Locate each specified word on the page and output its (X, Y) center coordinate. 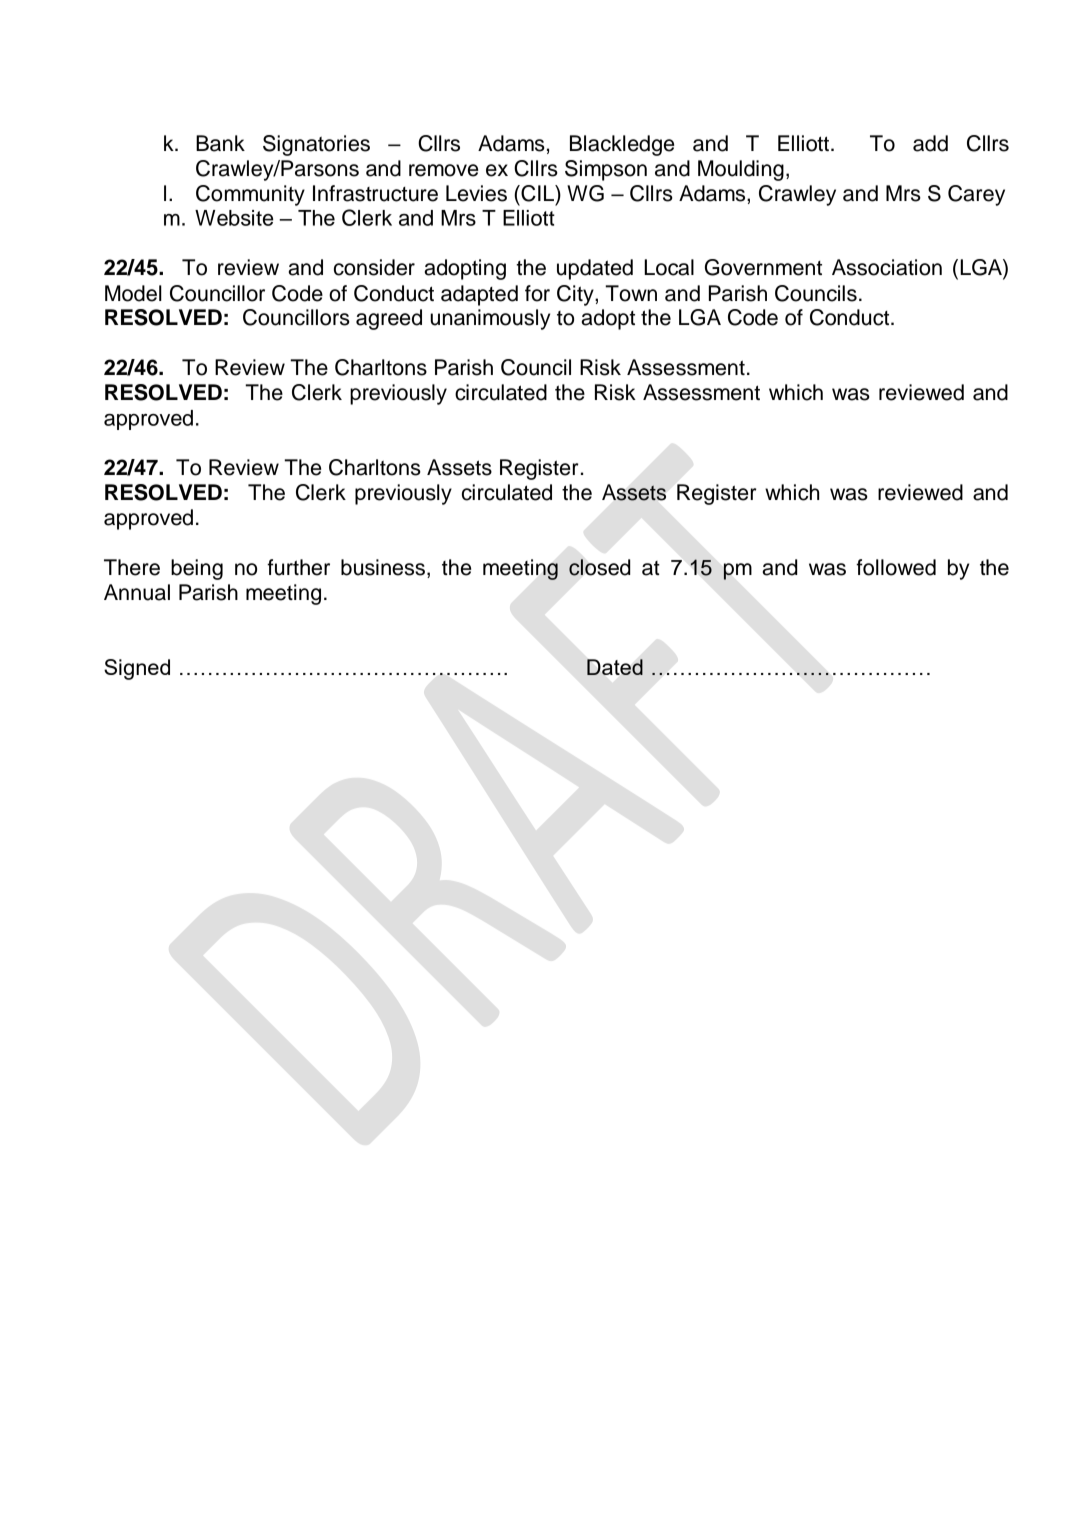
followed (896, 567)
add (930, 143)
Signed (137, 669)
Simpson (606, 170)
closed (599, 567)
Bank (220, 143)
